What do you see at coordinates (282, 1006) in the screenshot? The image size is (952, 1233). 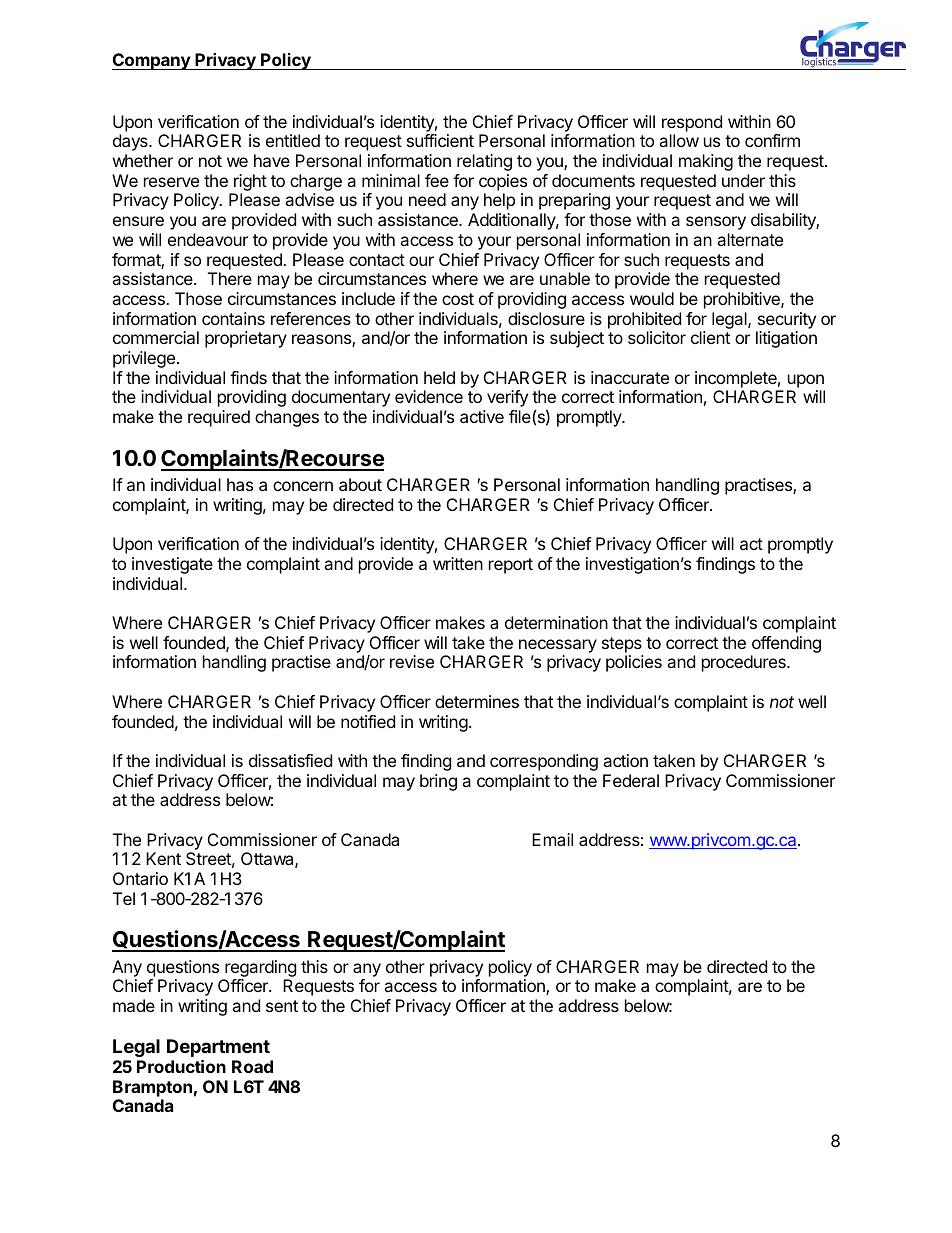 I see `sent` at bounding box center [282, 1006].
